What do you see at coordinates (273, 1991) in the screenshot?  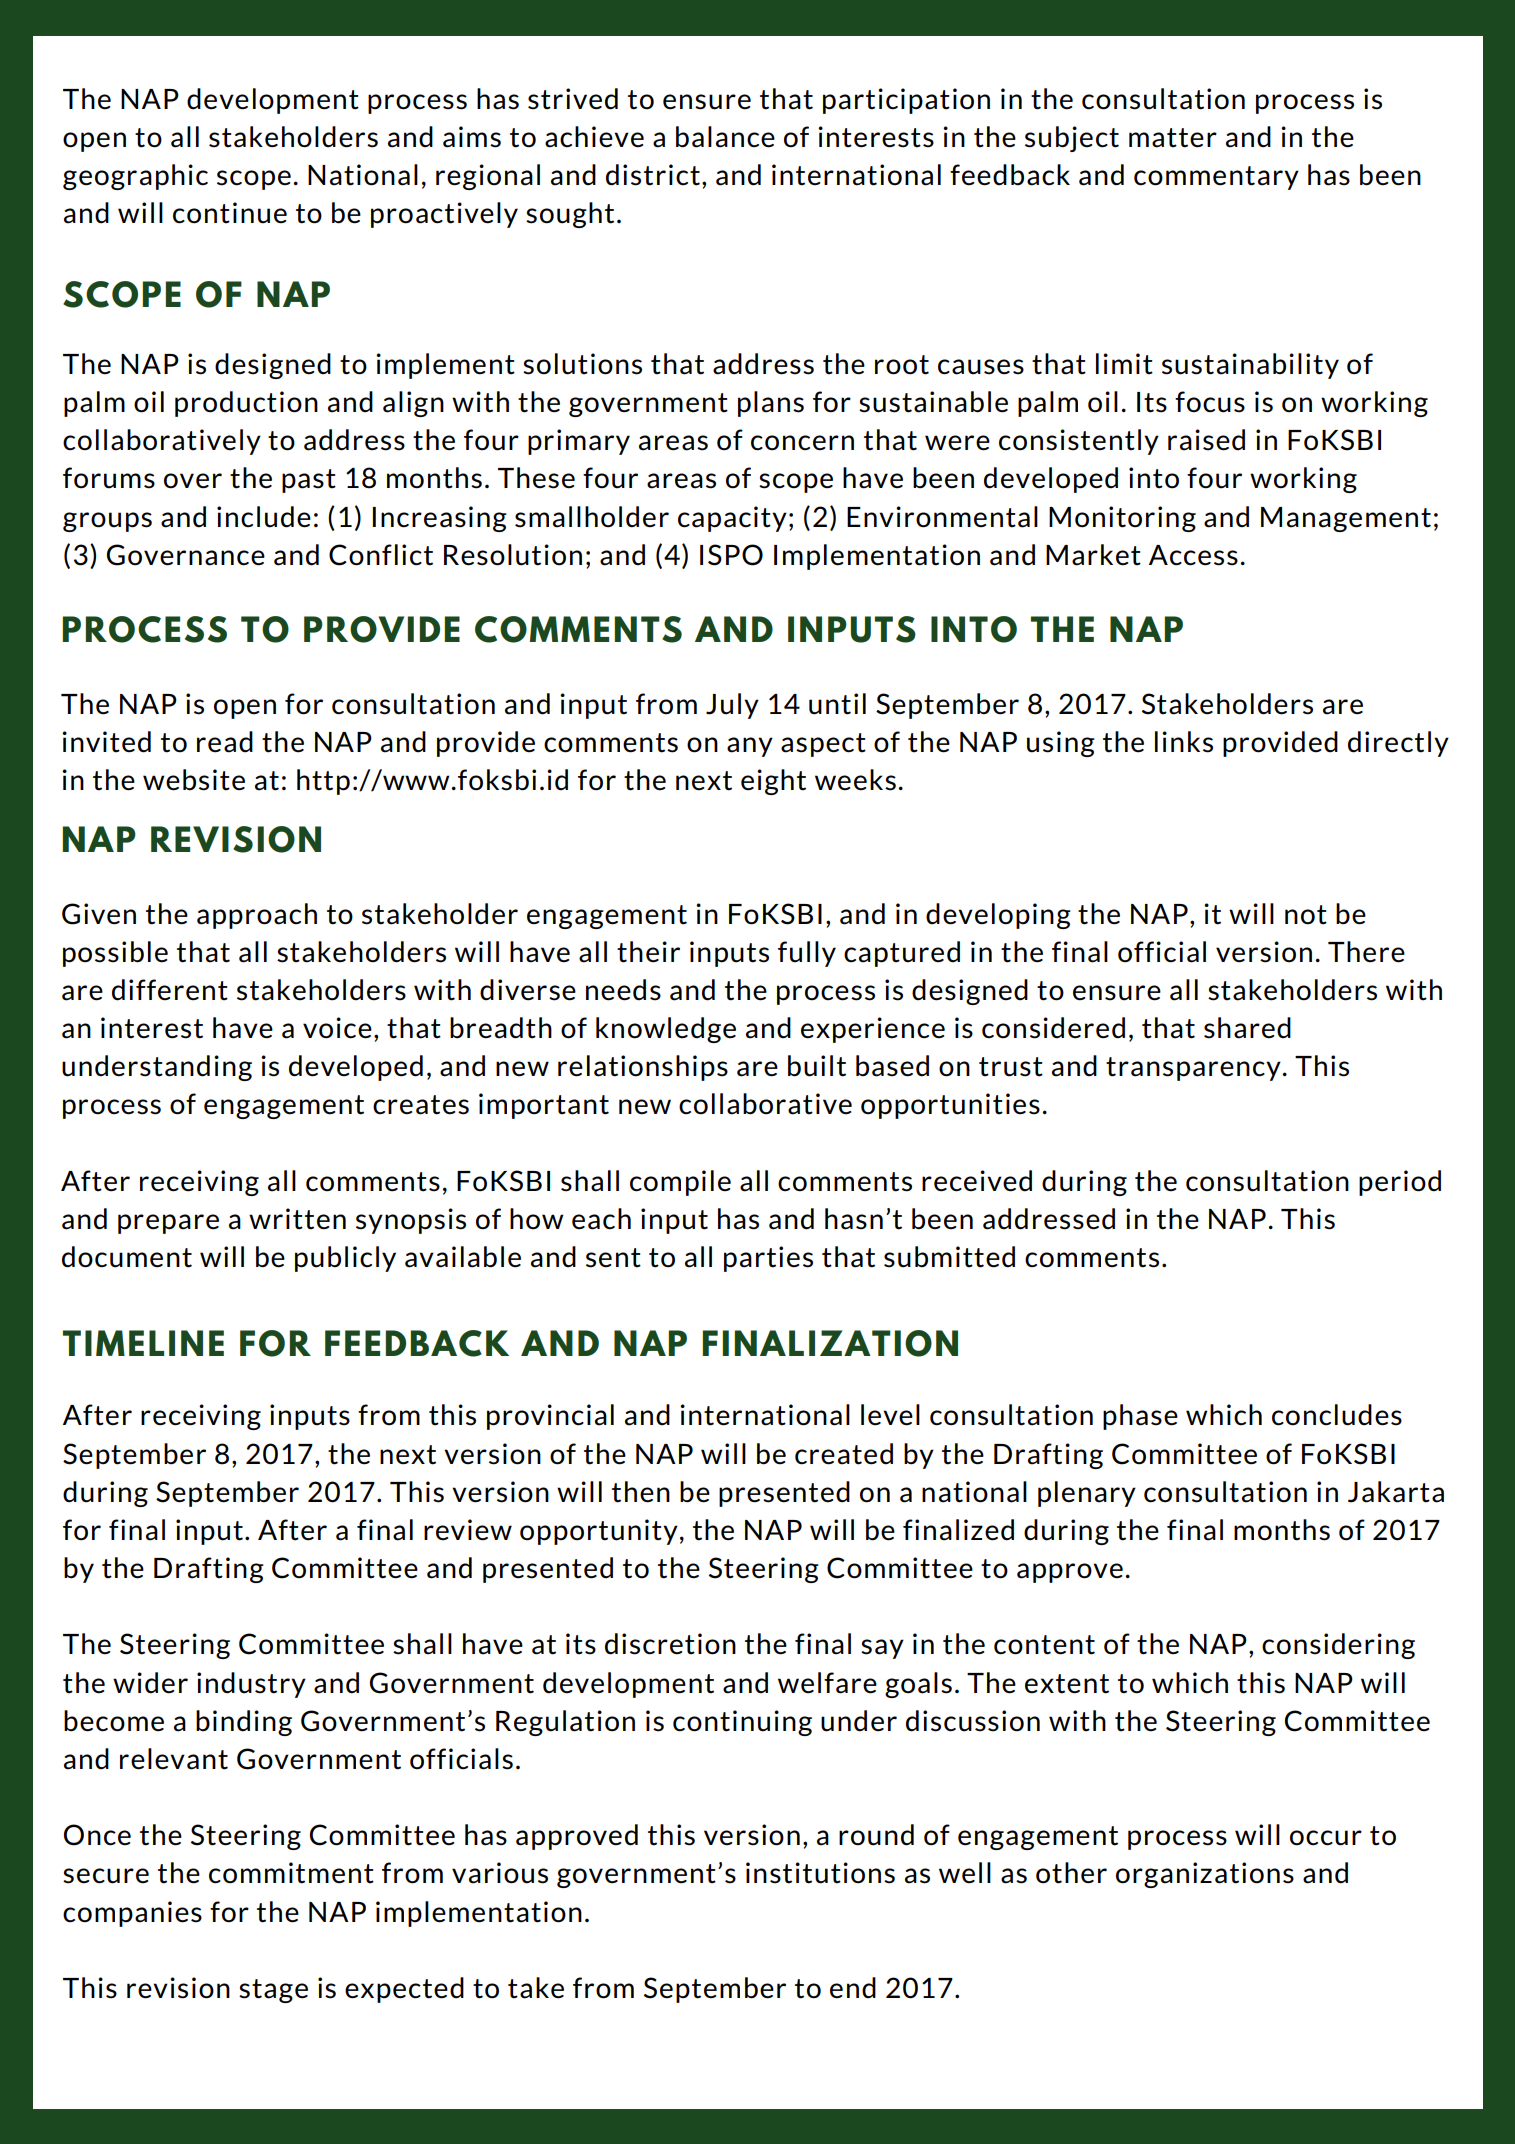 I see `stage` at bounding box center [273, 1991].
